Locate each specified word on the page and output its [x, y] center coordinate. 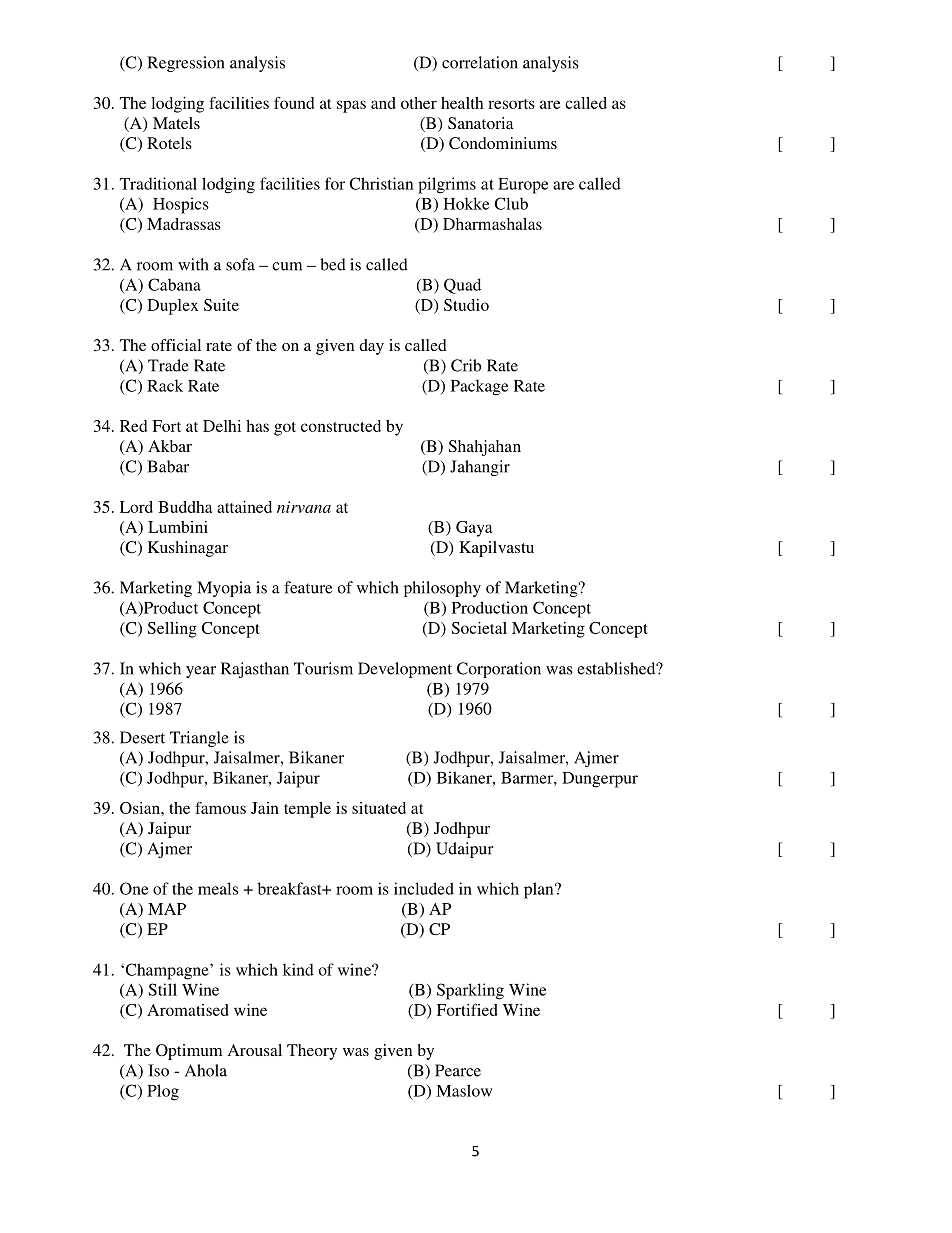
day [371, 347]
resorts [511, 104]
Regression [185, 64]
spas [351, 106]
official [176, 345]
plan [540, 890]
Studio [466, 305]
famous [220, 808]
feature [308, 587]
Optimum [189, 1052]
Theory [312, 1052]
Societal [479, 628]
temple [307, 810]
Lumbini [178, 527]
